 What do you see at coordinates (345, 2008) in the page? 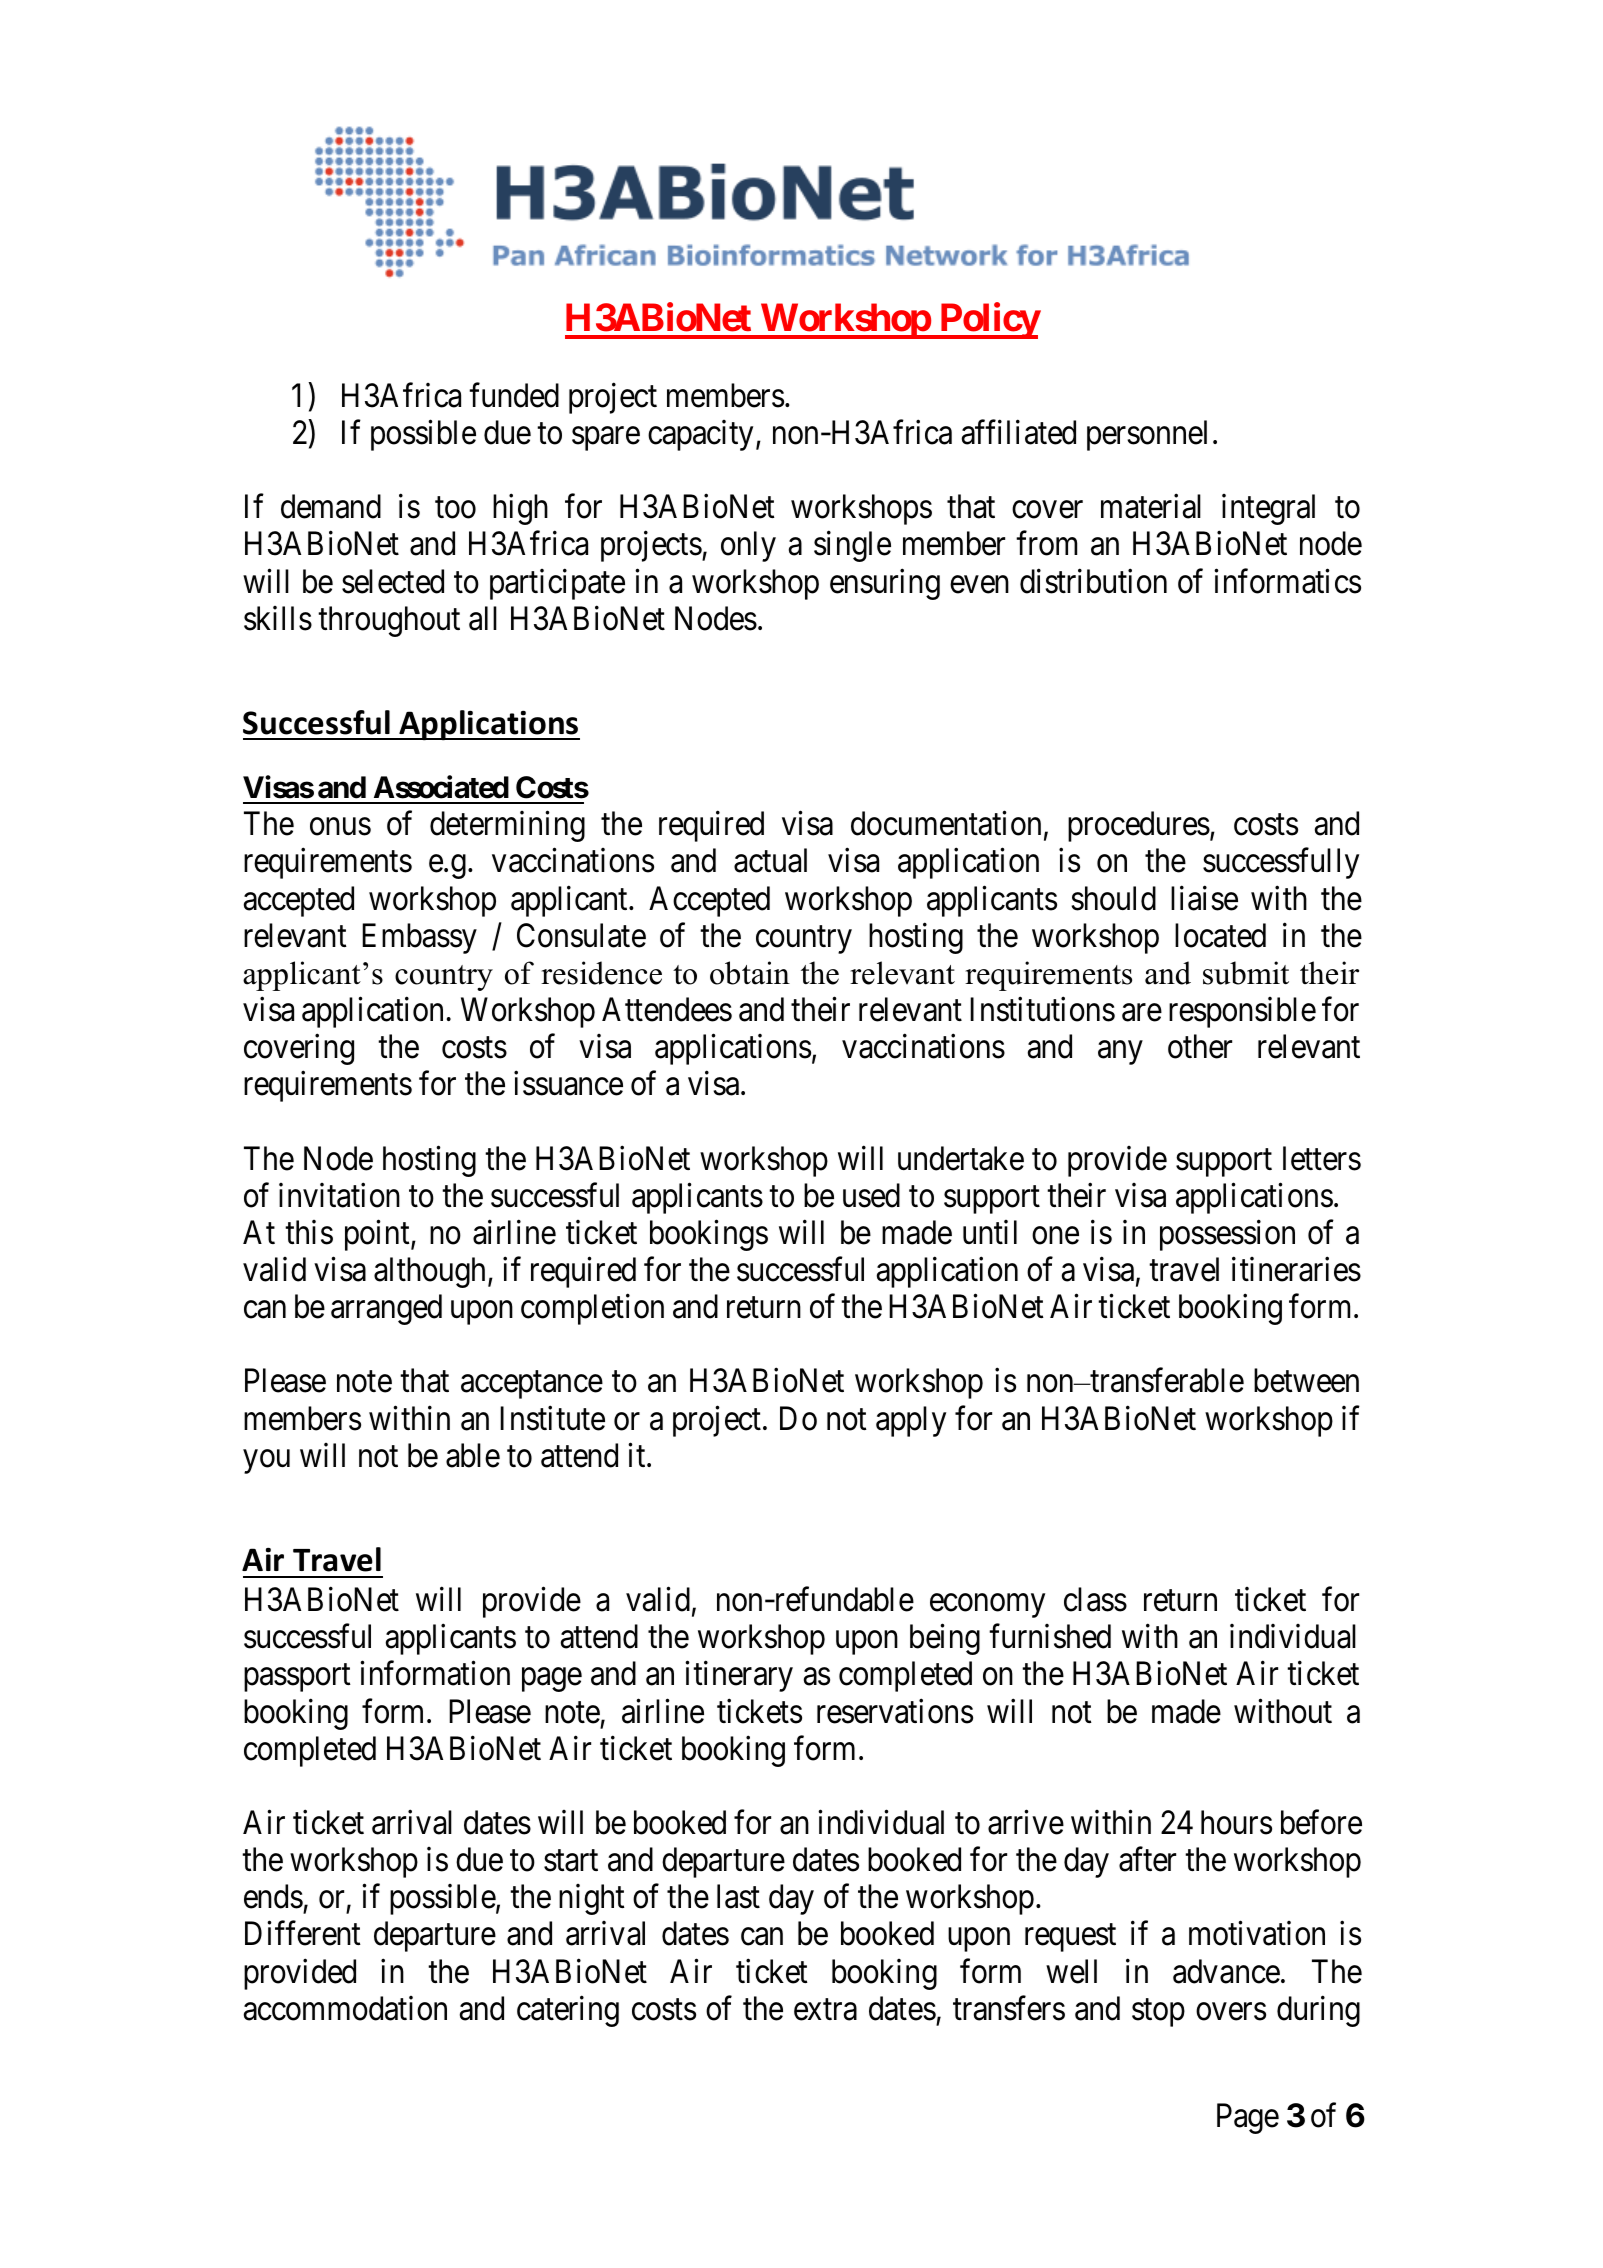
I see `accommodation` at bounding box center [345, 2008].
